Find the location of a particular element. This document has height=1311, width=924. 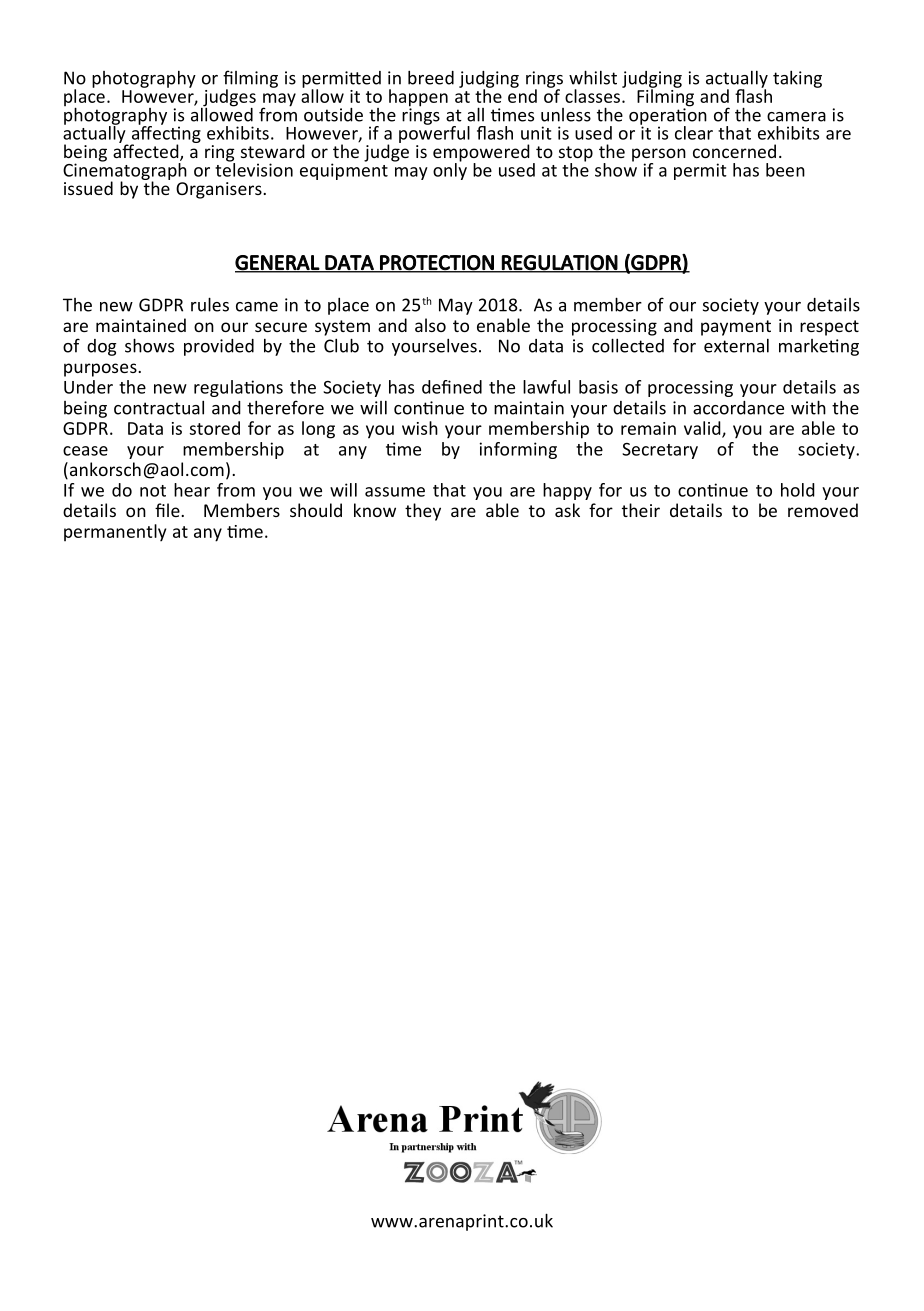

file is located at coordinates (168, 510).
